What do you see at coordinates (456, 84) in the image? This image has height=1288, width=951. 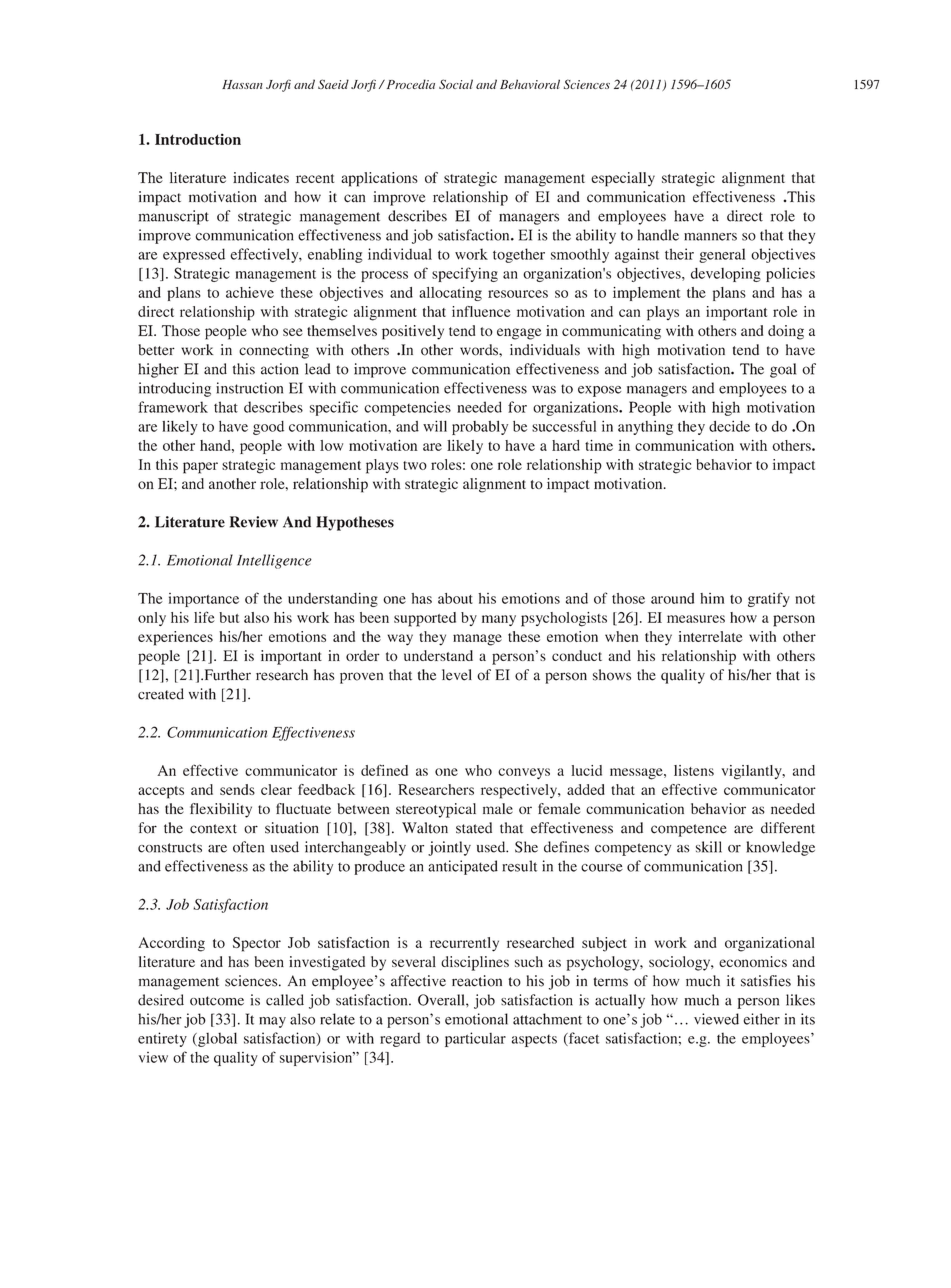 I see `Social` at bounding box center [456, 84].
